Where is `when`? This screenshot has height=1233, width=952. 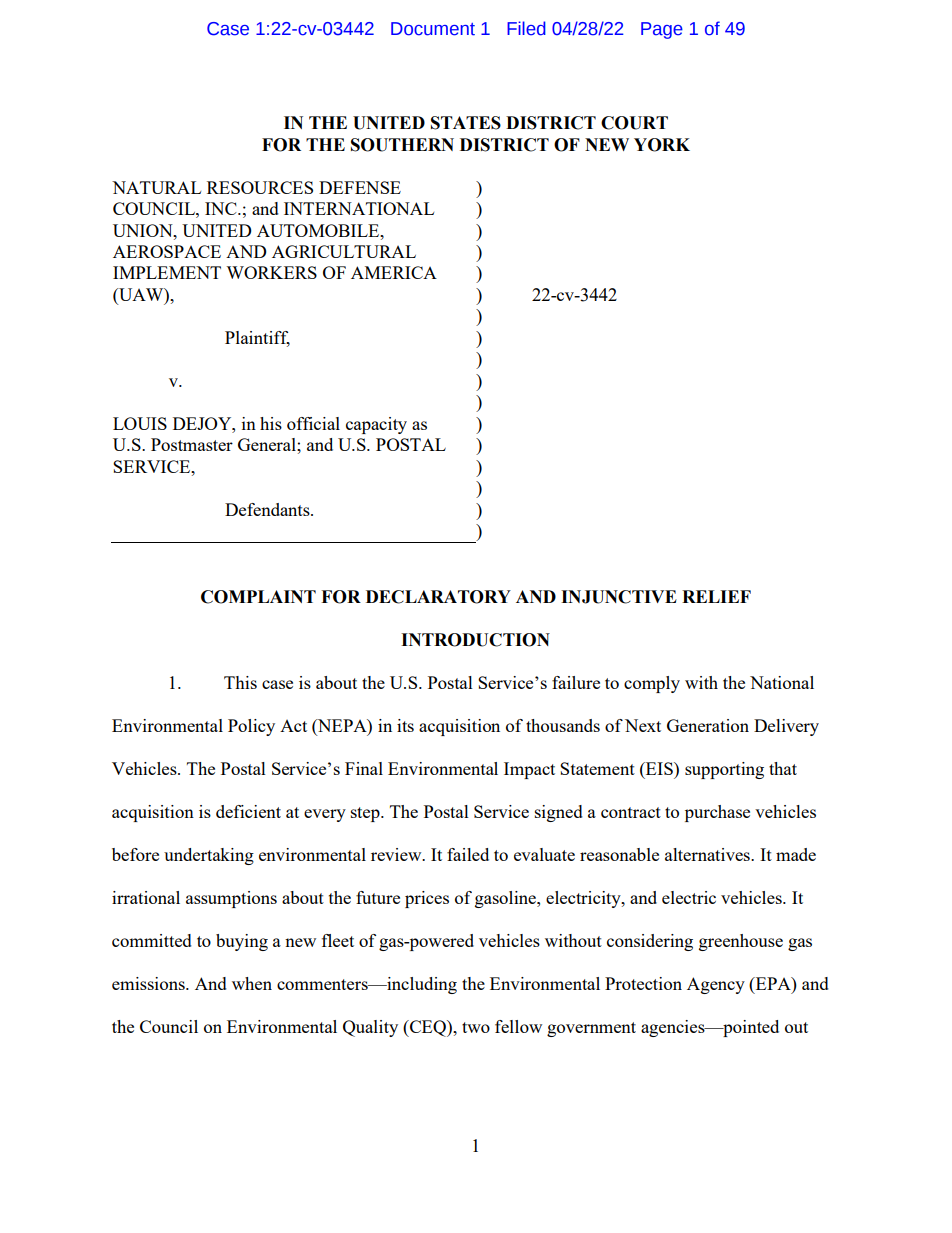
when is located at coordinates (252, 983).
